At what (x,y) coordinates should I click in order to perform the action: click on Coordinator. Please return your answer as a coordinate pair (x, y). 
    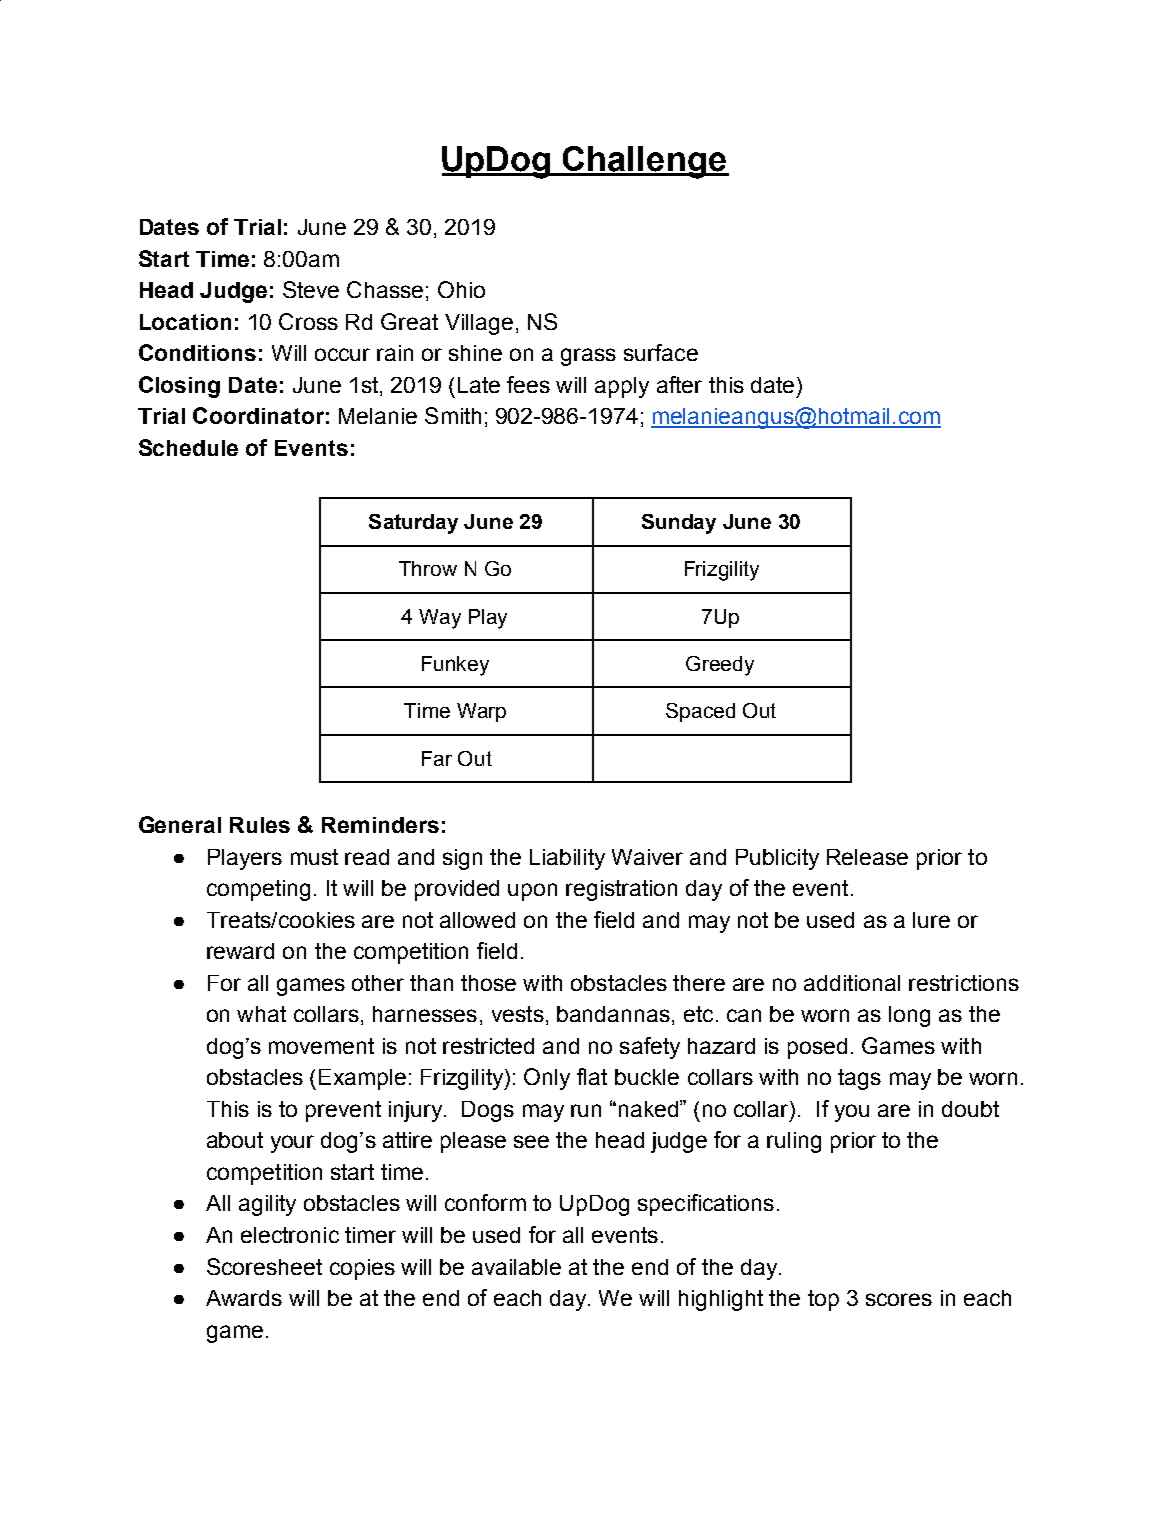
    Looking at the image, I should click on (258, 415).
